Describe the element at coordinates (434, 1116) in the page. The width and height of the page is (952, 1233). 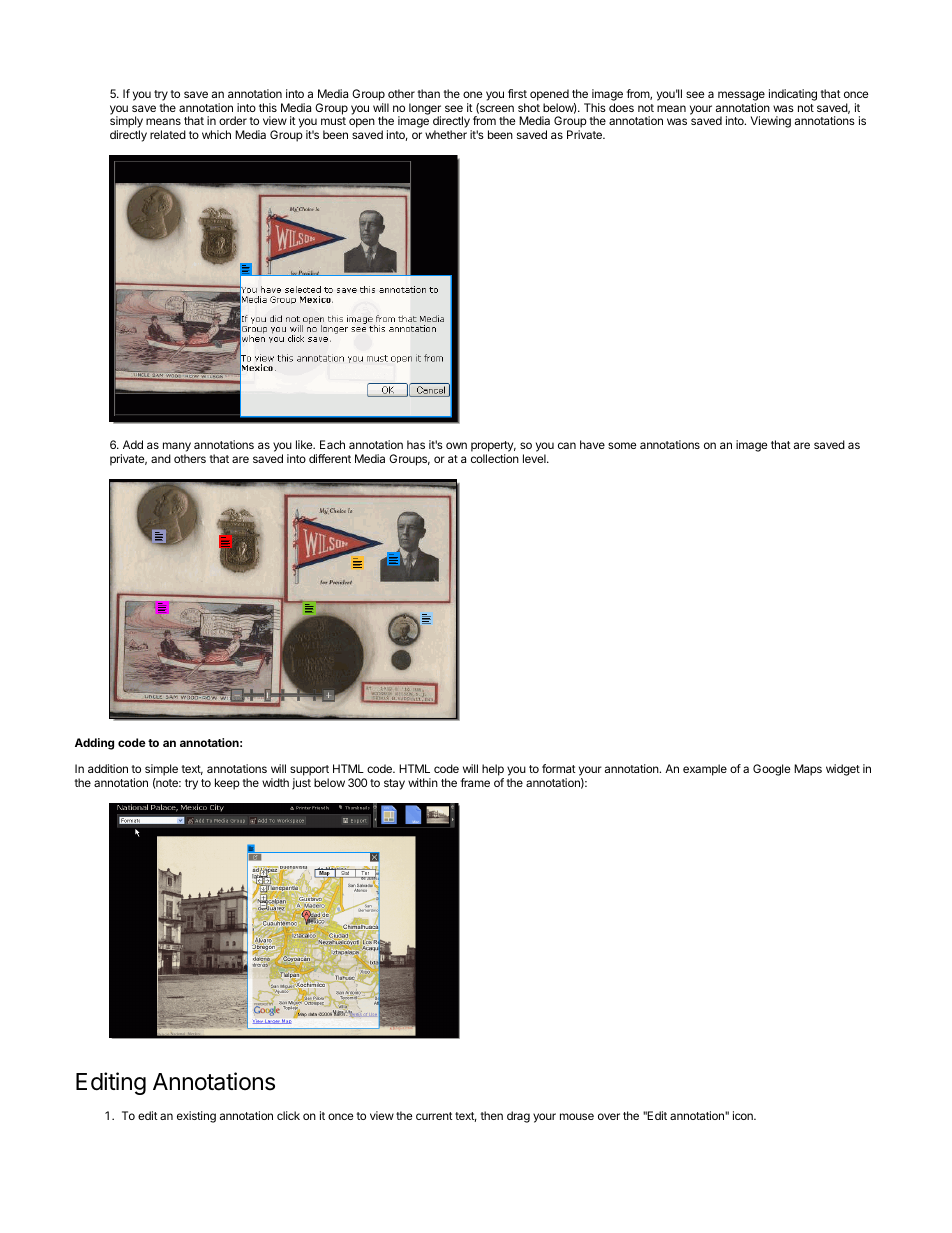
I see `current` at that location.
